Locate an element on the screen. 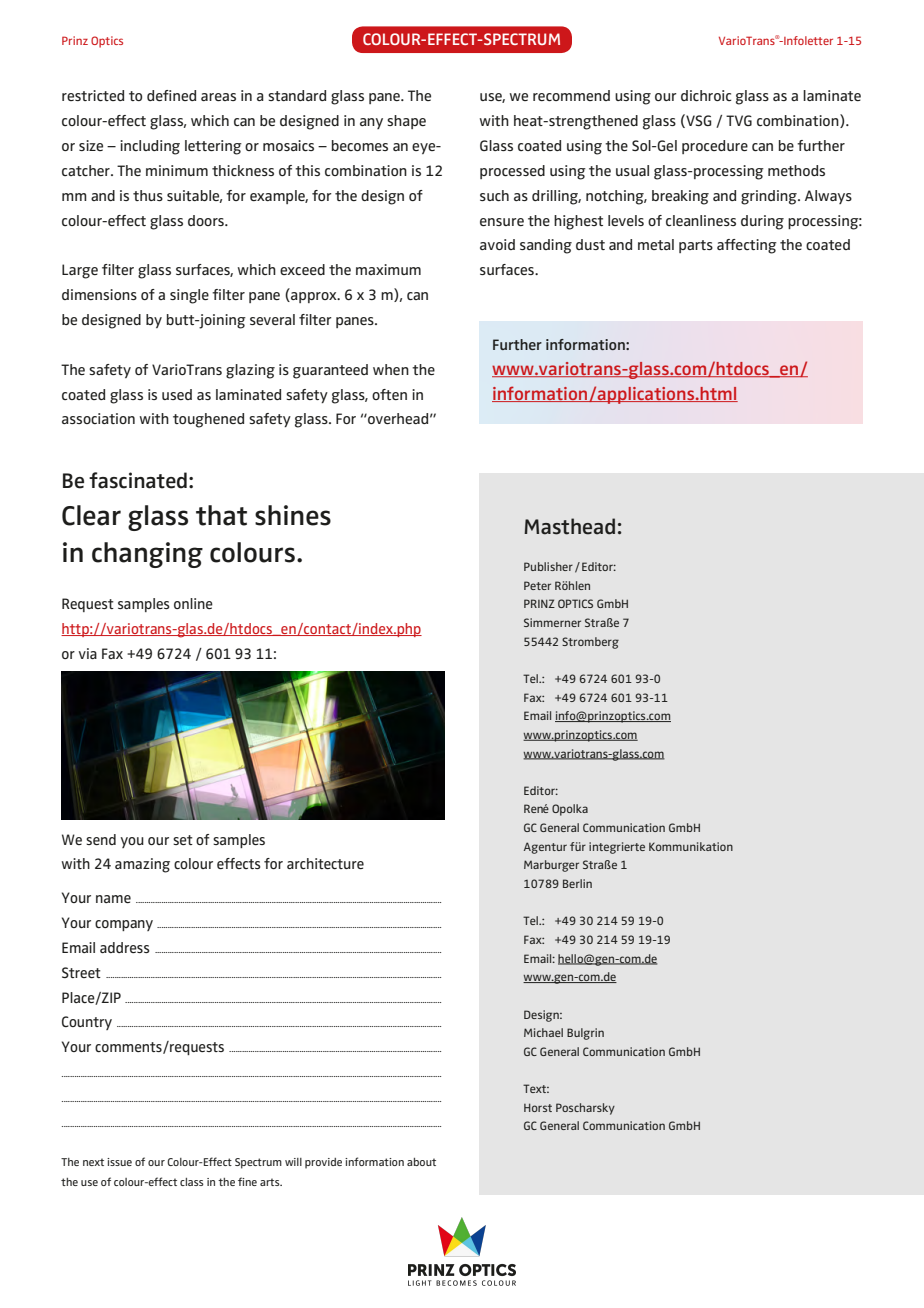  Peter is located at coordinates (537, 585).
